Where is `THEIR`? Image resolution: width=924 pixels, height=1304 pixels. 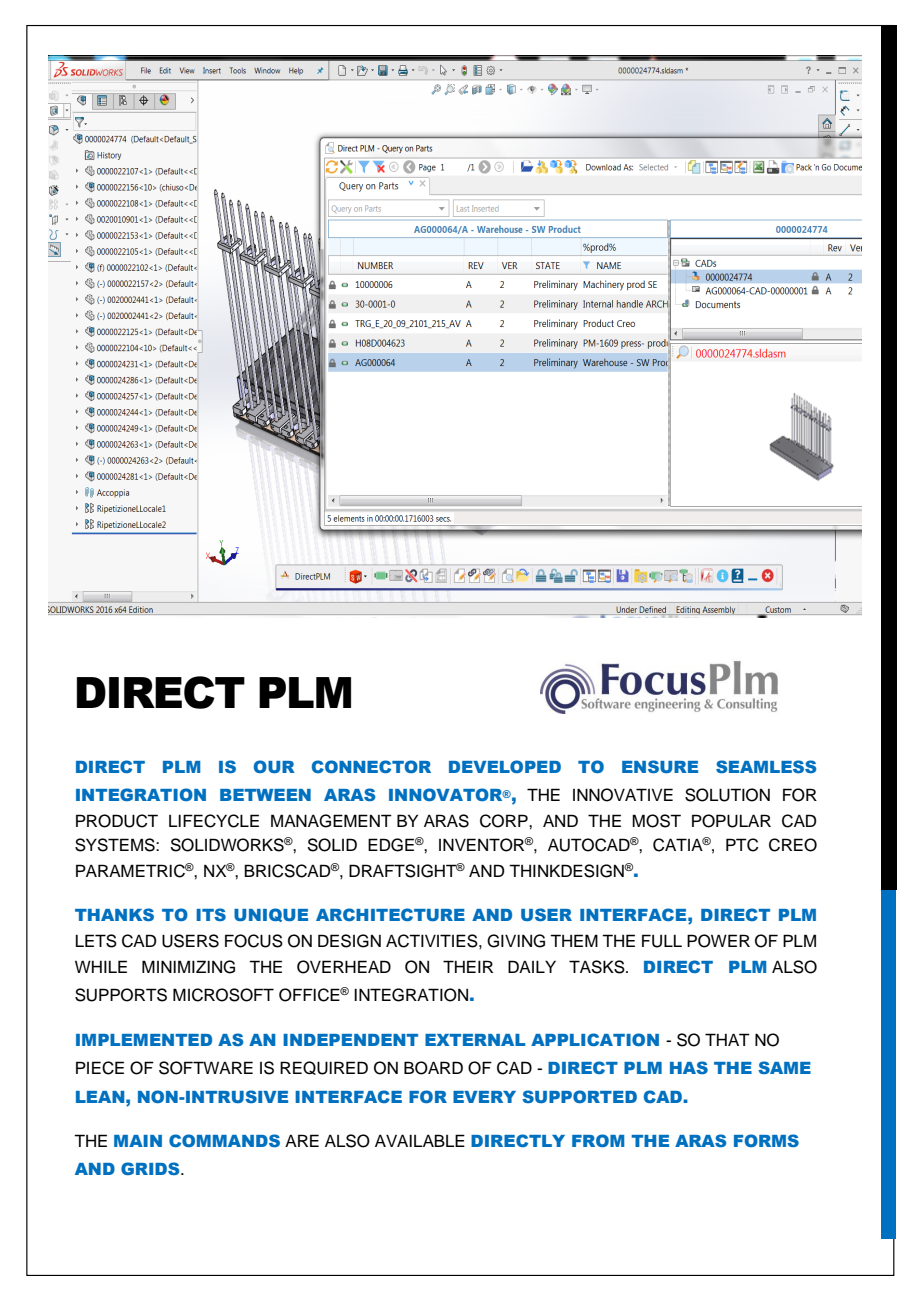 THEIR is located at coordinates (468, 966).
